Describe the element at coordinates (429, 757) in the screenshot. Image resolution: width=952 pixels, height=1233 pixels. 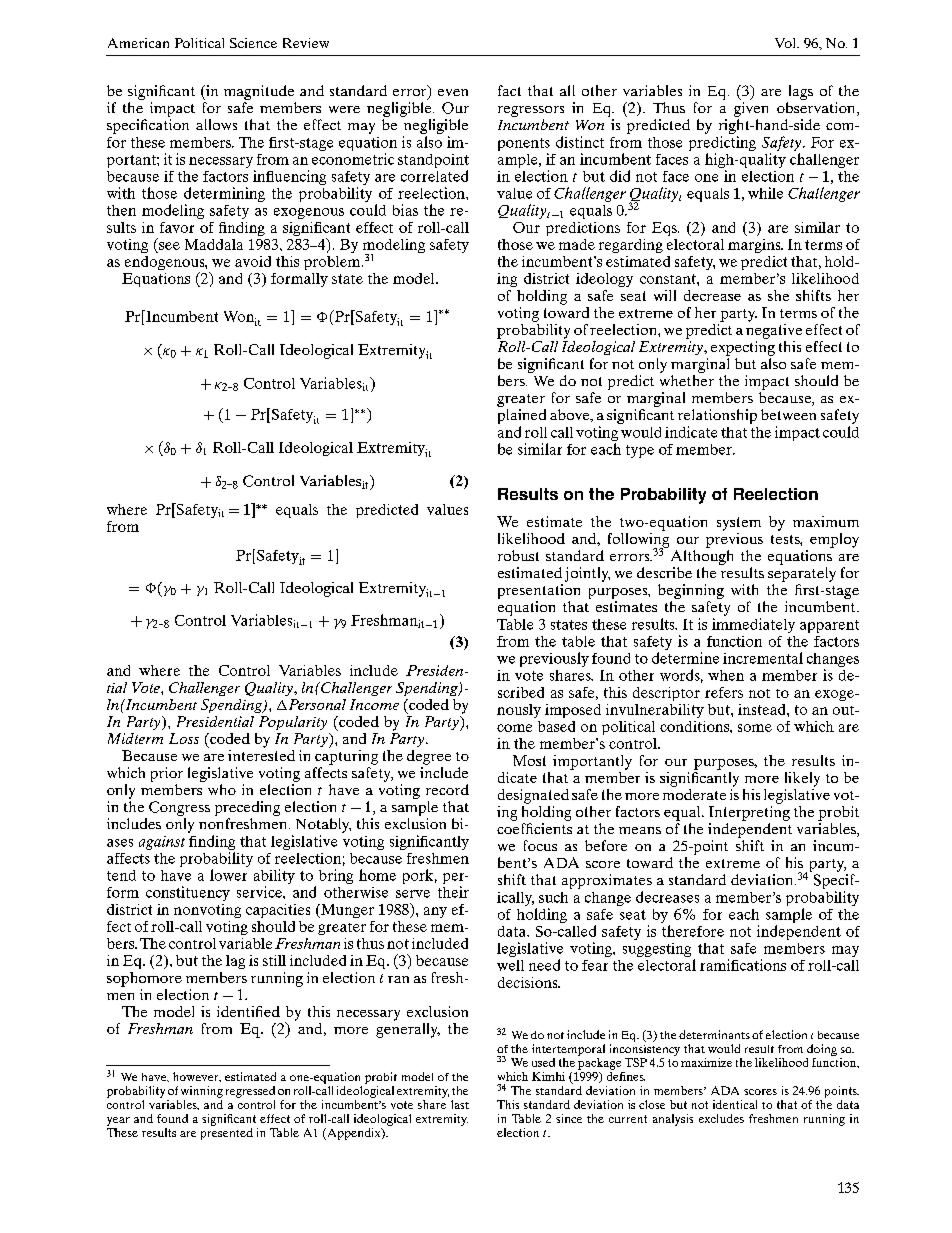
I see `degree` at that location.
